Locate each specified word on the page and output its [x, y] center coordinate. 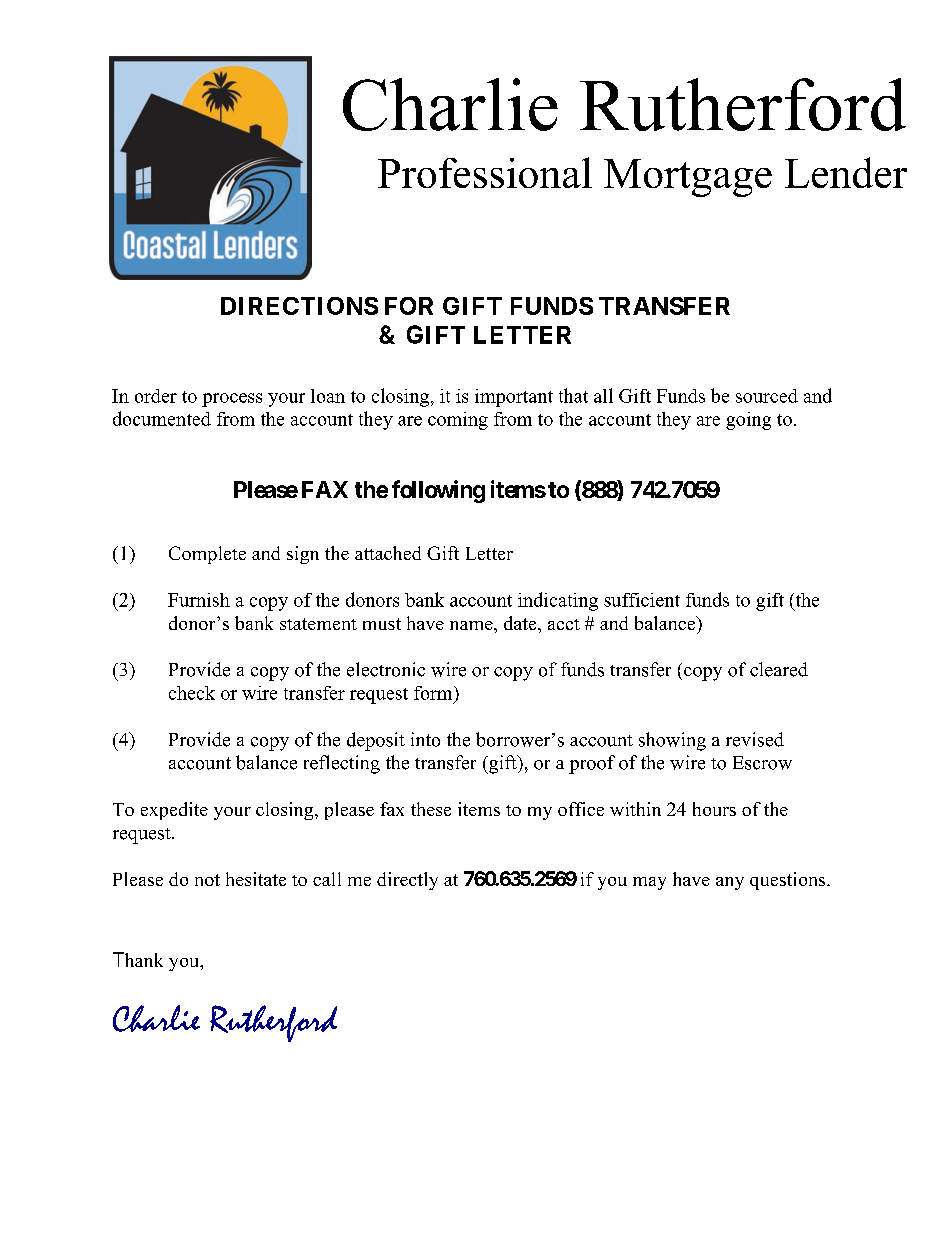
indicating [558, 601]
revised [755, 739]
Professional [485, 172]
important [514, 398]
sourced [767, 396]
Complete [207, 555]
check [192, 693]
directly [407, 881]
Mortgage [688, 178]
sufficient [642, 600]
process [232, 400]
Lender [846, 172]
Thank [138, 959]
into [425, 739]
